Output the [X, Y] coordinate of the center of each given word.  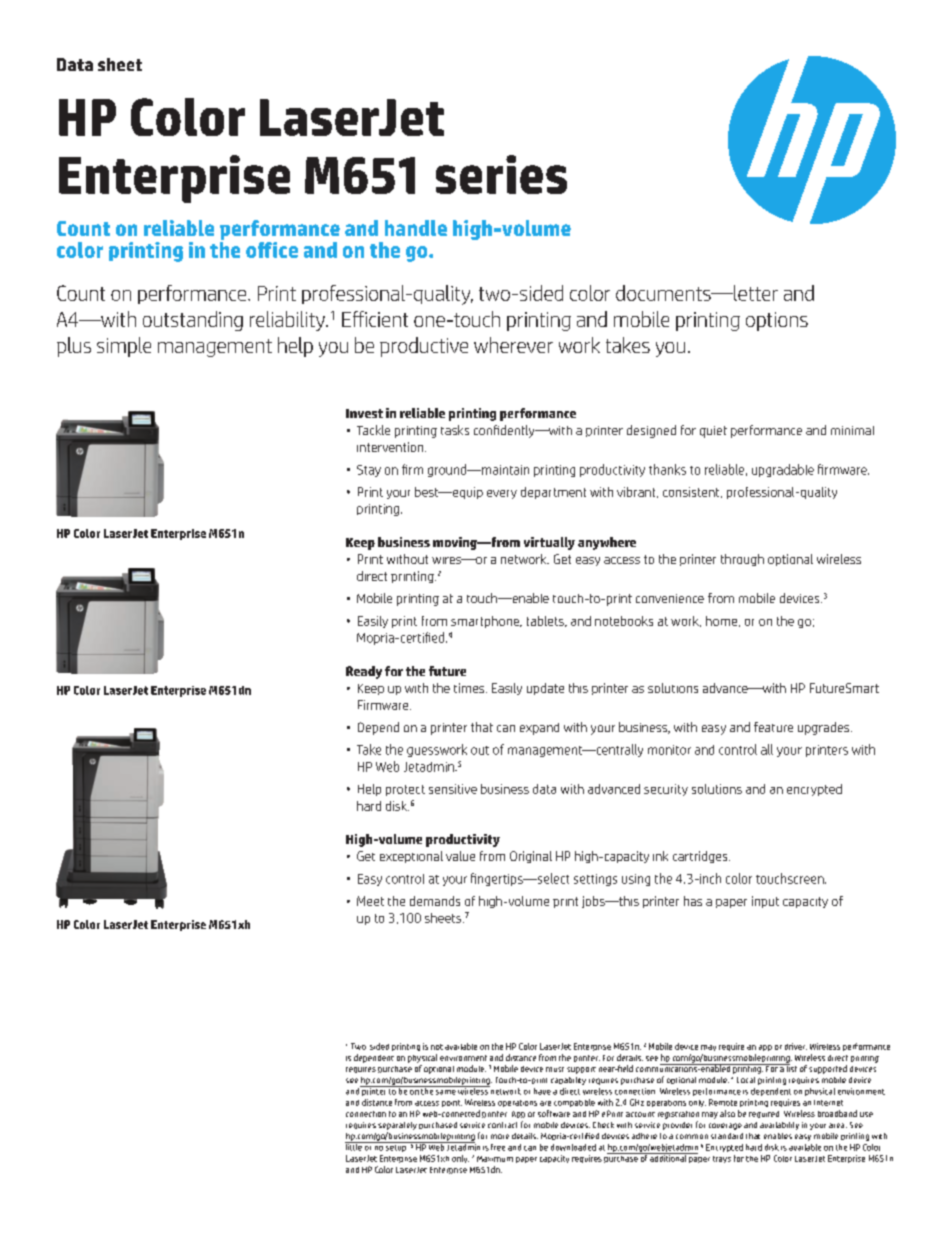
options [777, 321]
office [272, 250]
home [723, 621]
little [354, 1146]
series [501, 174]
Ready [364, 672]
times [470, 688]
